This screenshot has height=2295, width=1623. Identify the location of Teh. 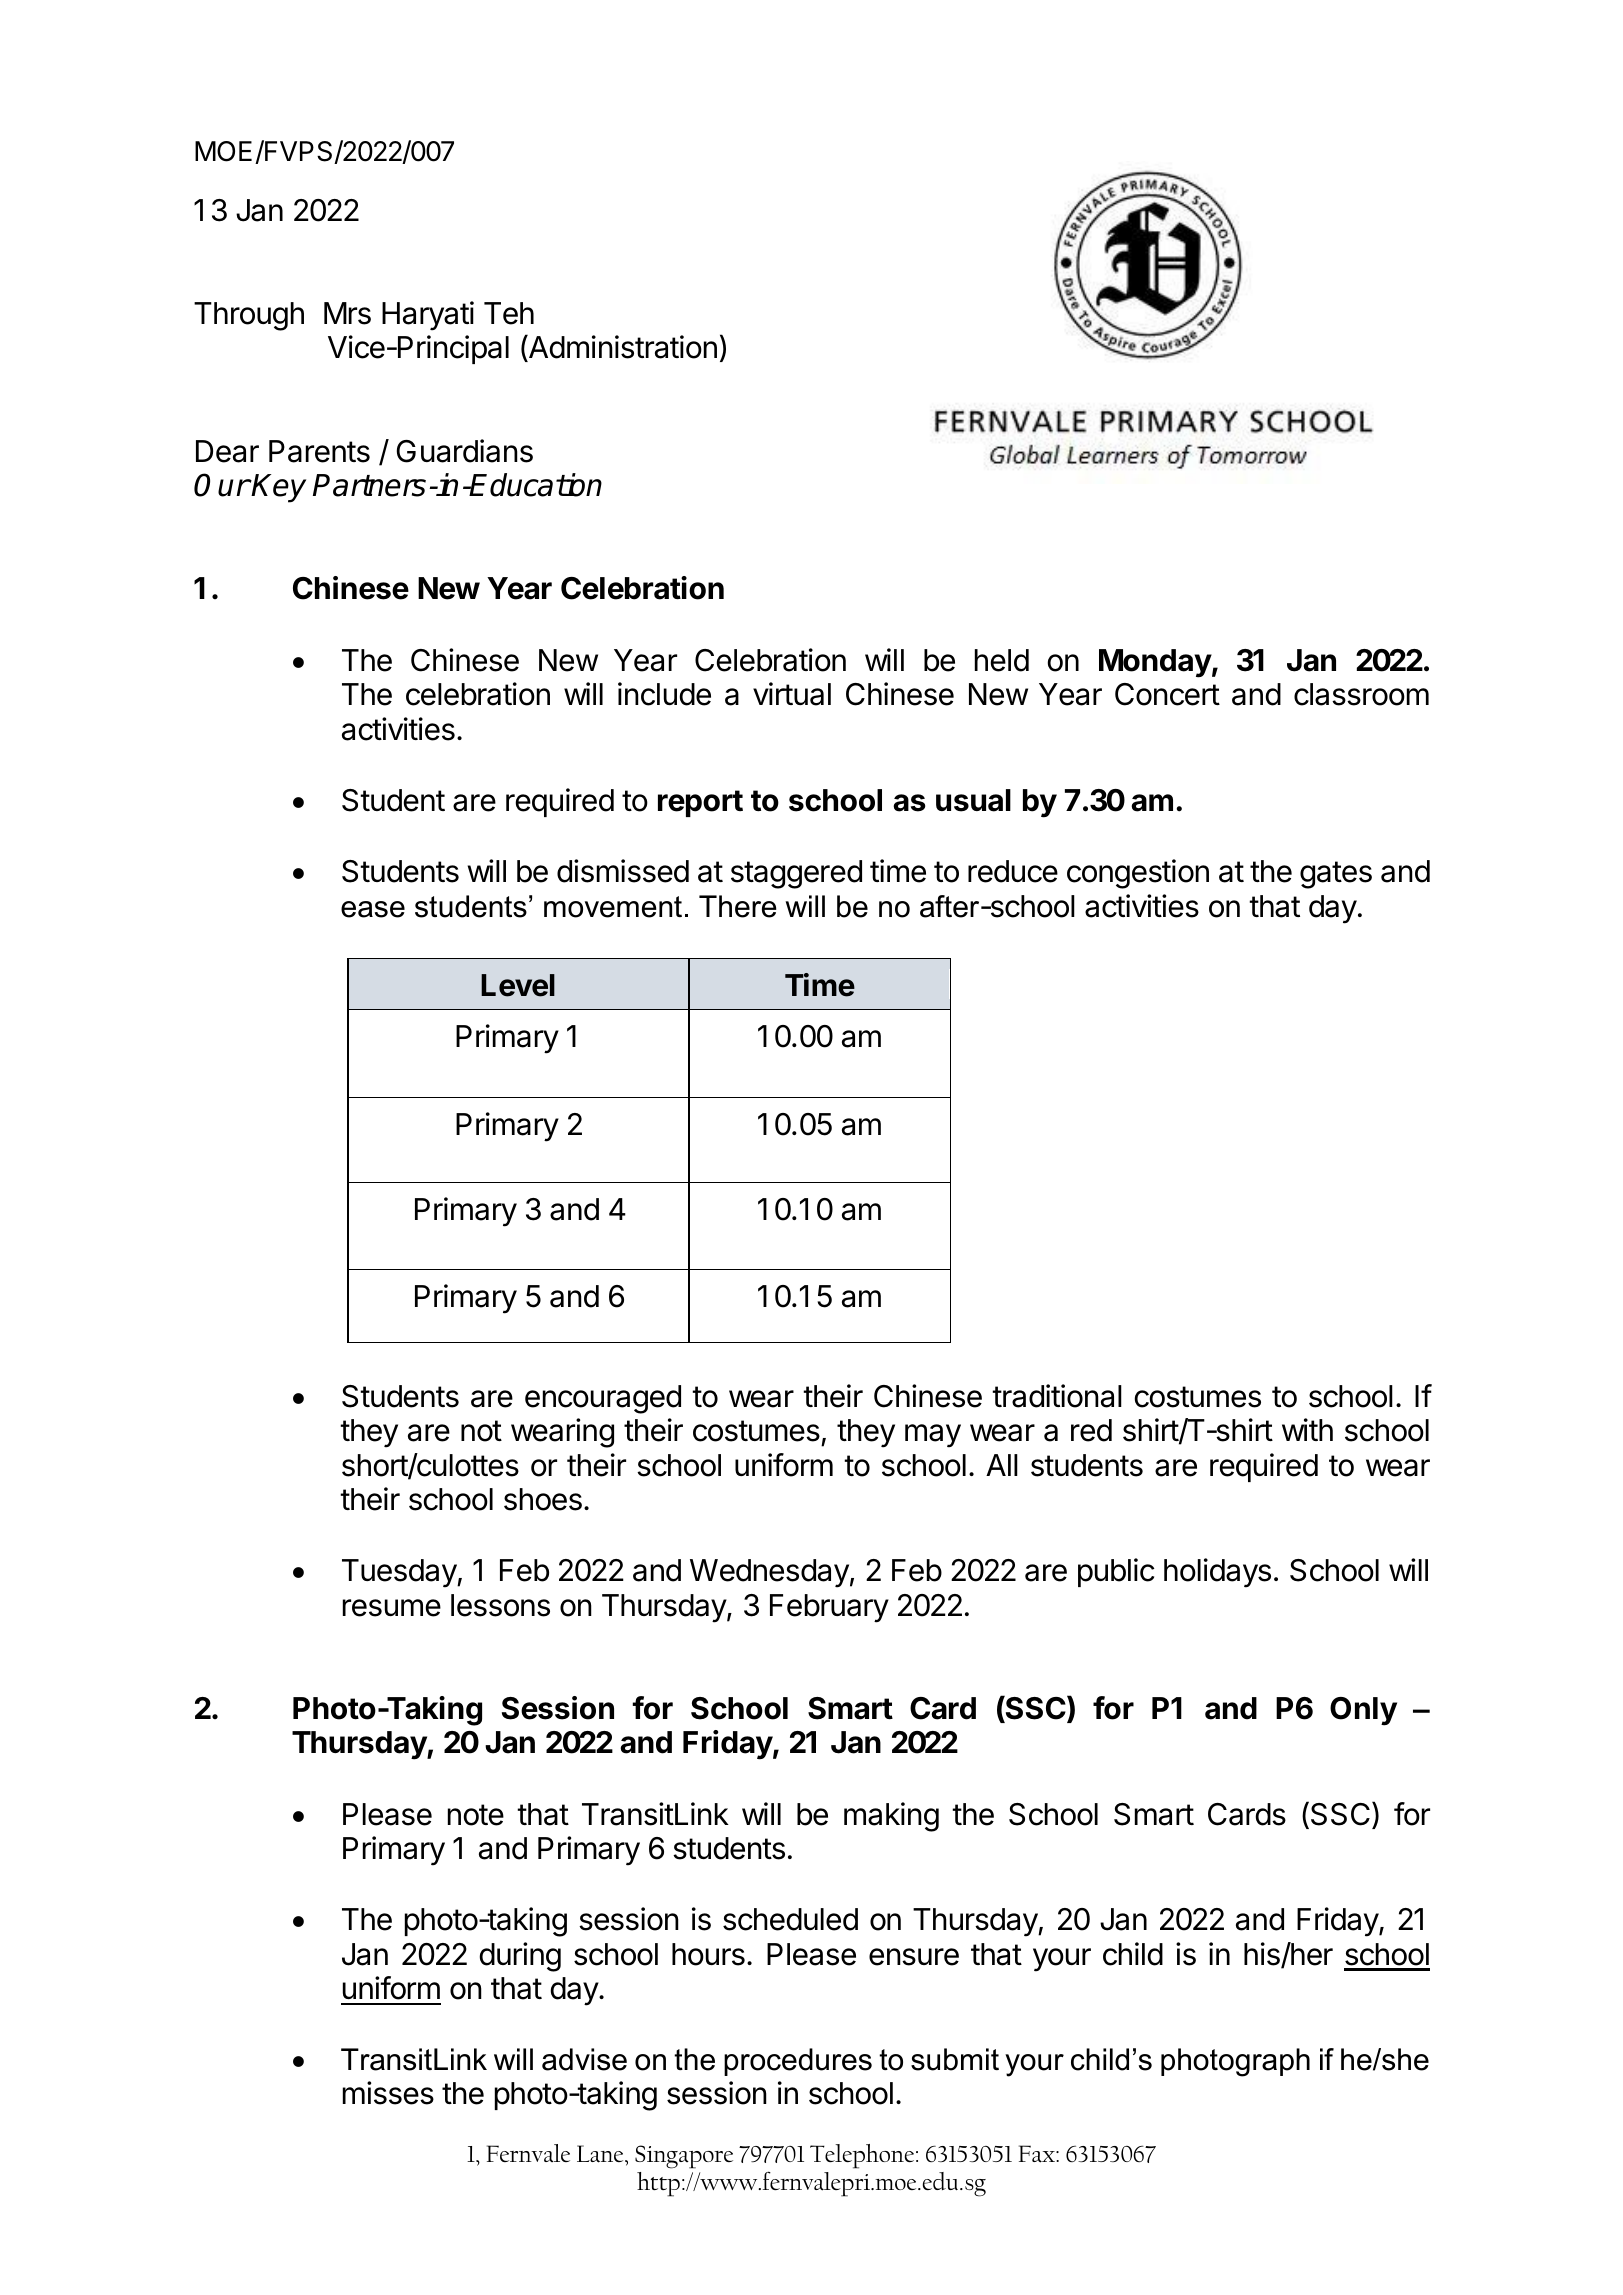
(509, 313).
